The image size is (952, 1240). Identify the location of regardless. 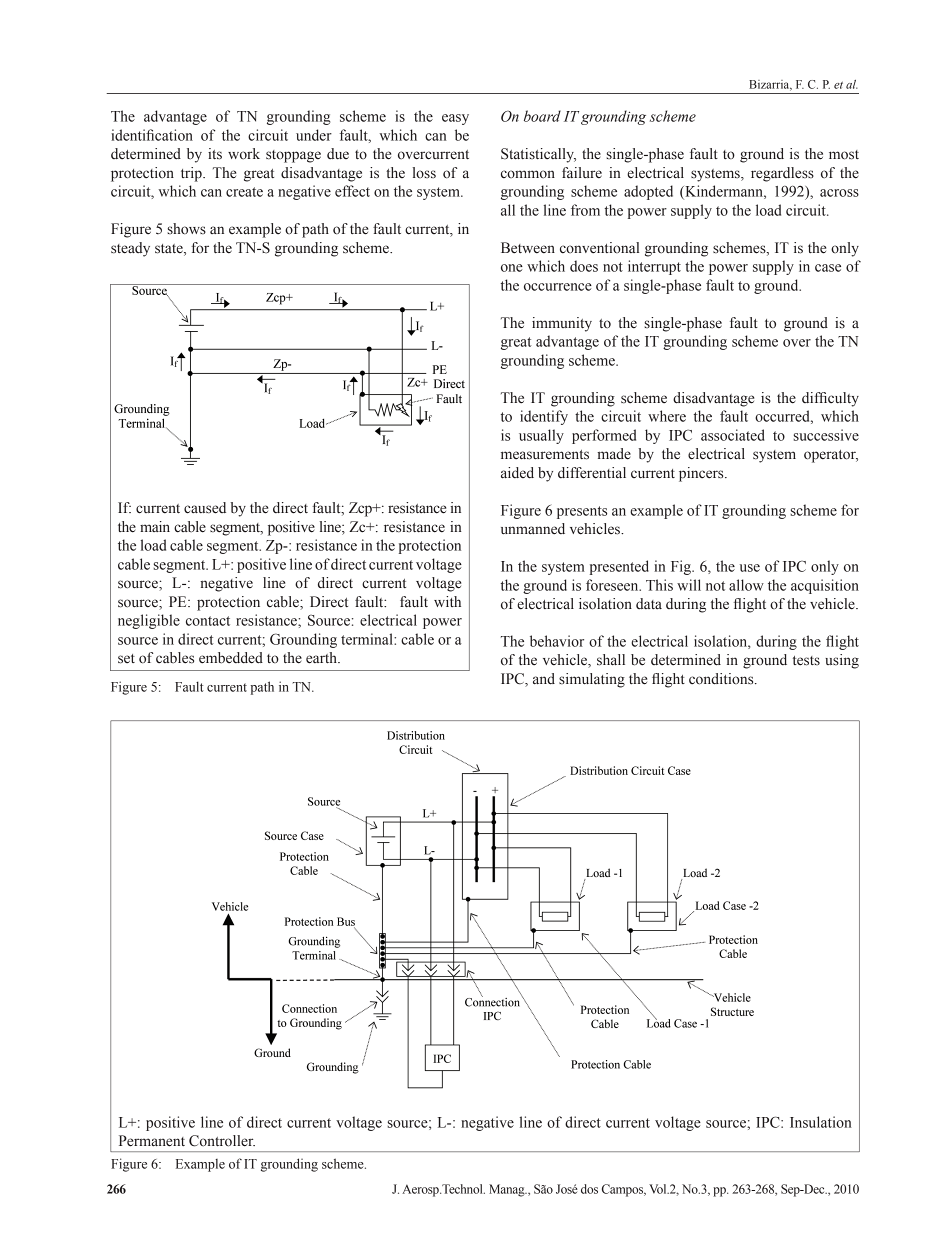
(782, 174).
